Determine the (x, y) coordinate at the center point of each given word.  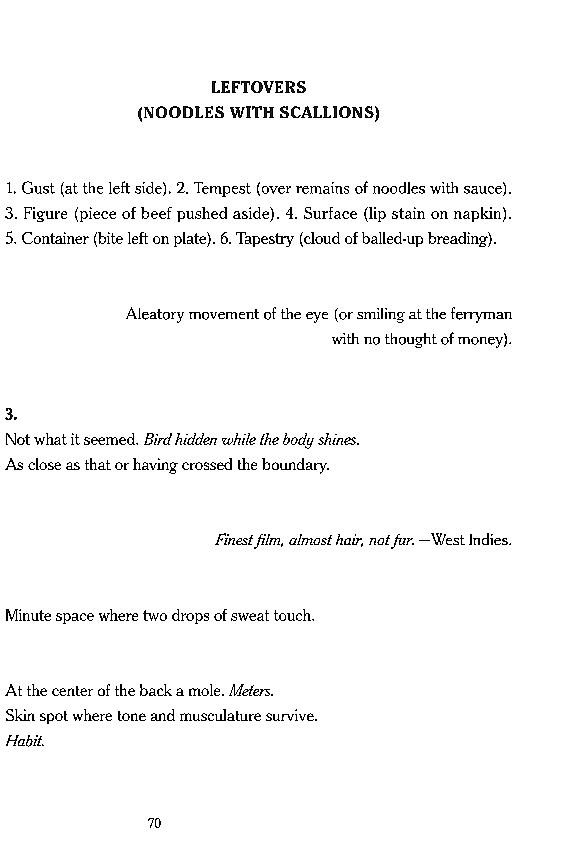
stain (408, 213)
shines (338, 439)
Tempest (222, 189)
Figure (45, 214)
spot (54, 717)
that (98, 464)
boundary (295, 466)
